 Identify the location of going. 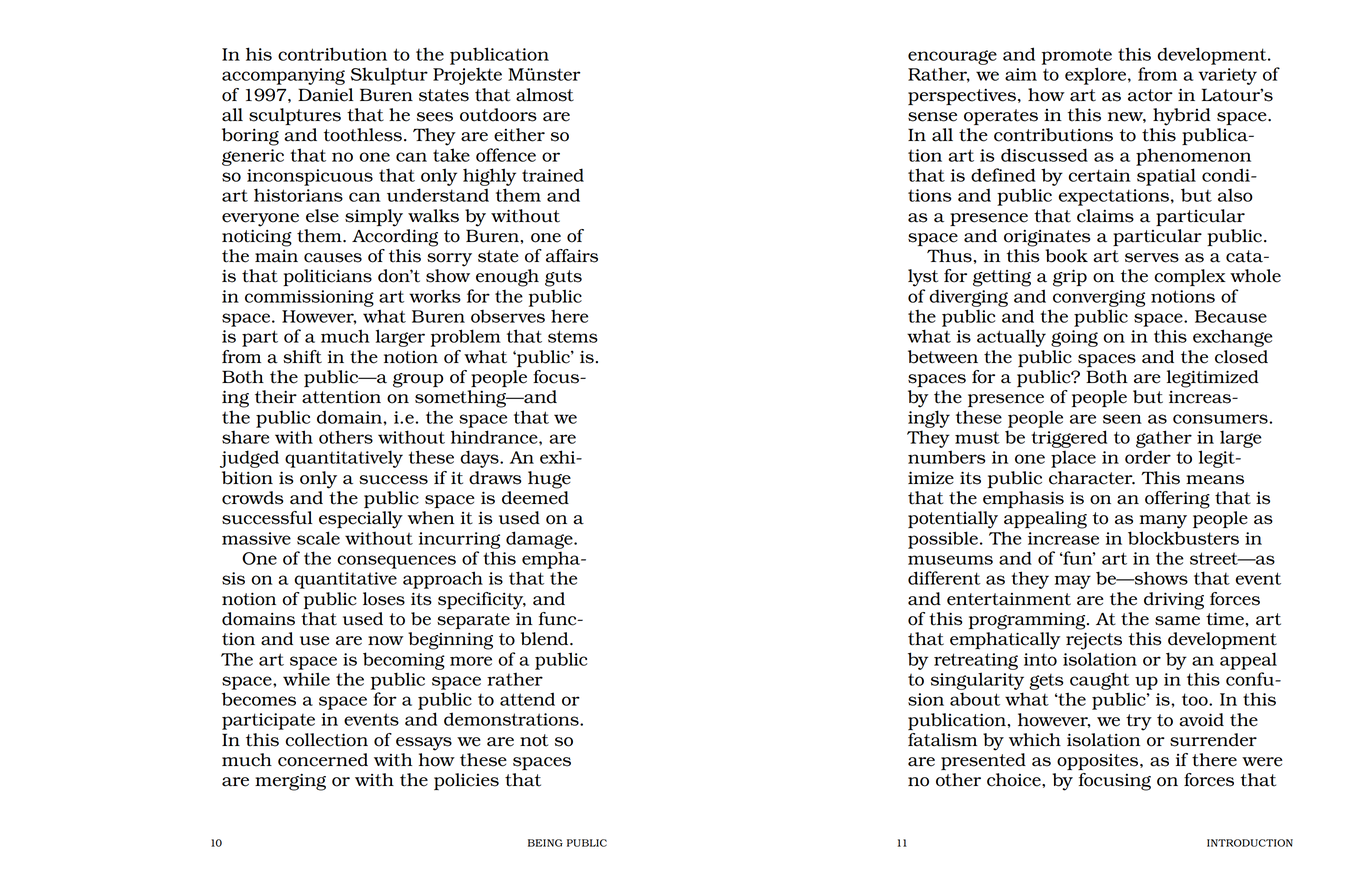
(1074, 338).
